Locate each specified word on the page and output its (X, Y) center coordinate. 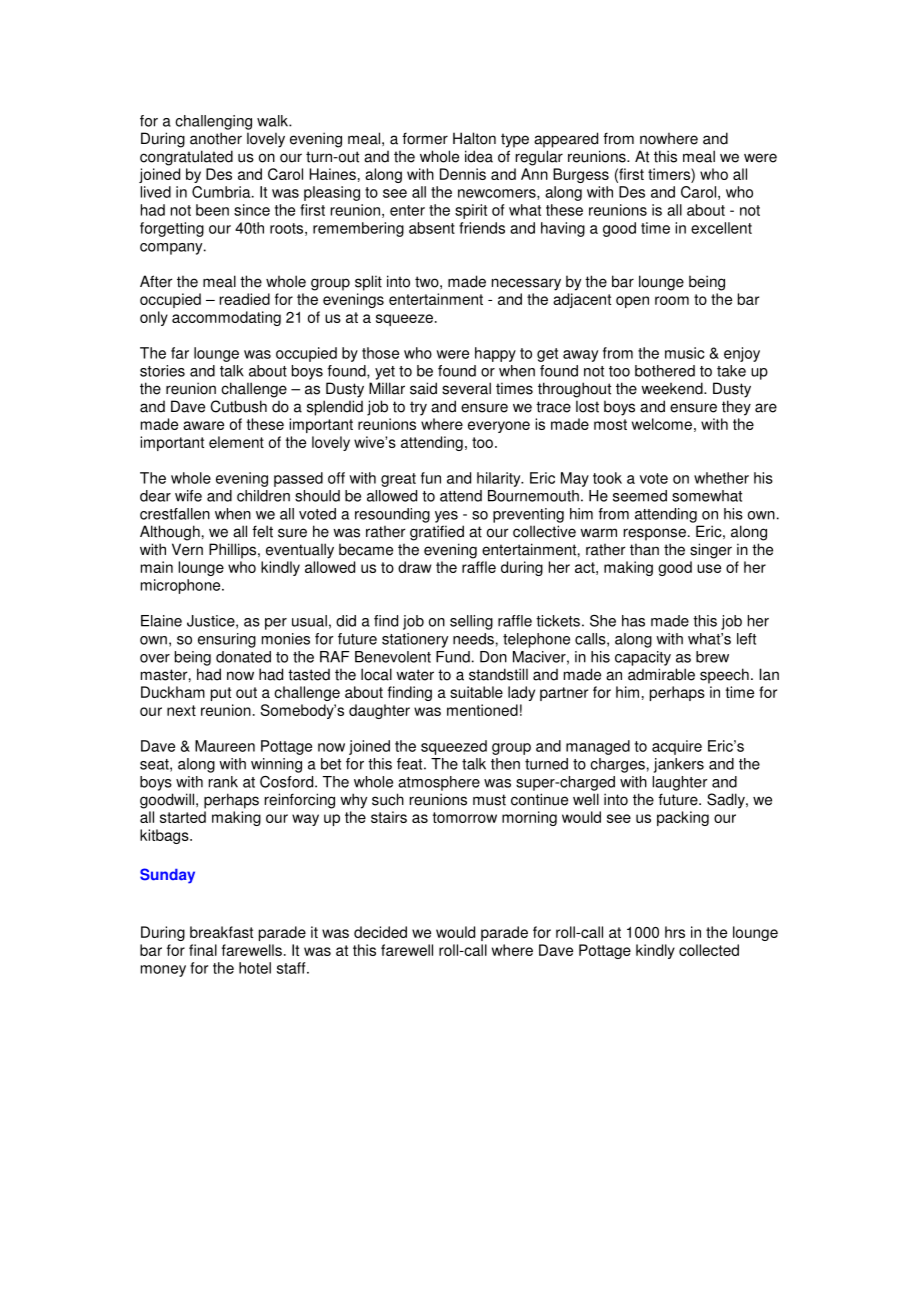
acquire (677, 747)
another (216, 138)
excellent (721, 228)
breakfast (221, 932)
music (684, 353)
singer (711, 551)
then (505, 764)
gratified (437, 533)
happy (495, 354)
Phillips (234, 551)
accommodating (226, 318)
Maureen (225, 746)
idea (479, 156)
